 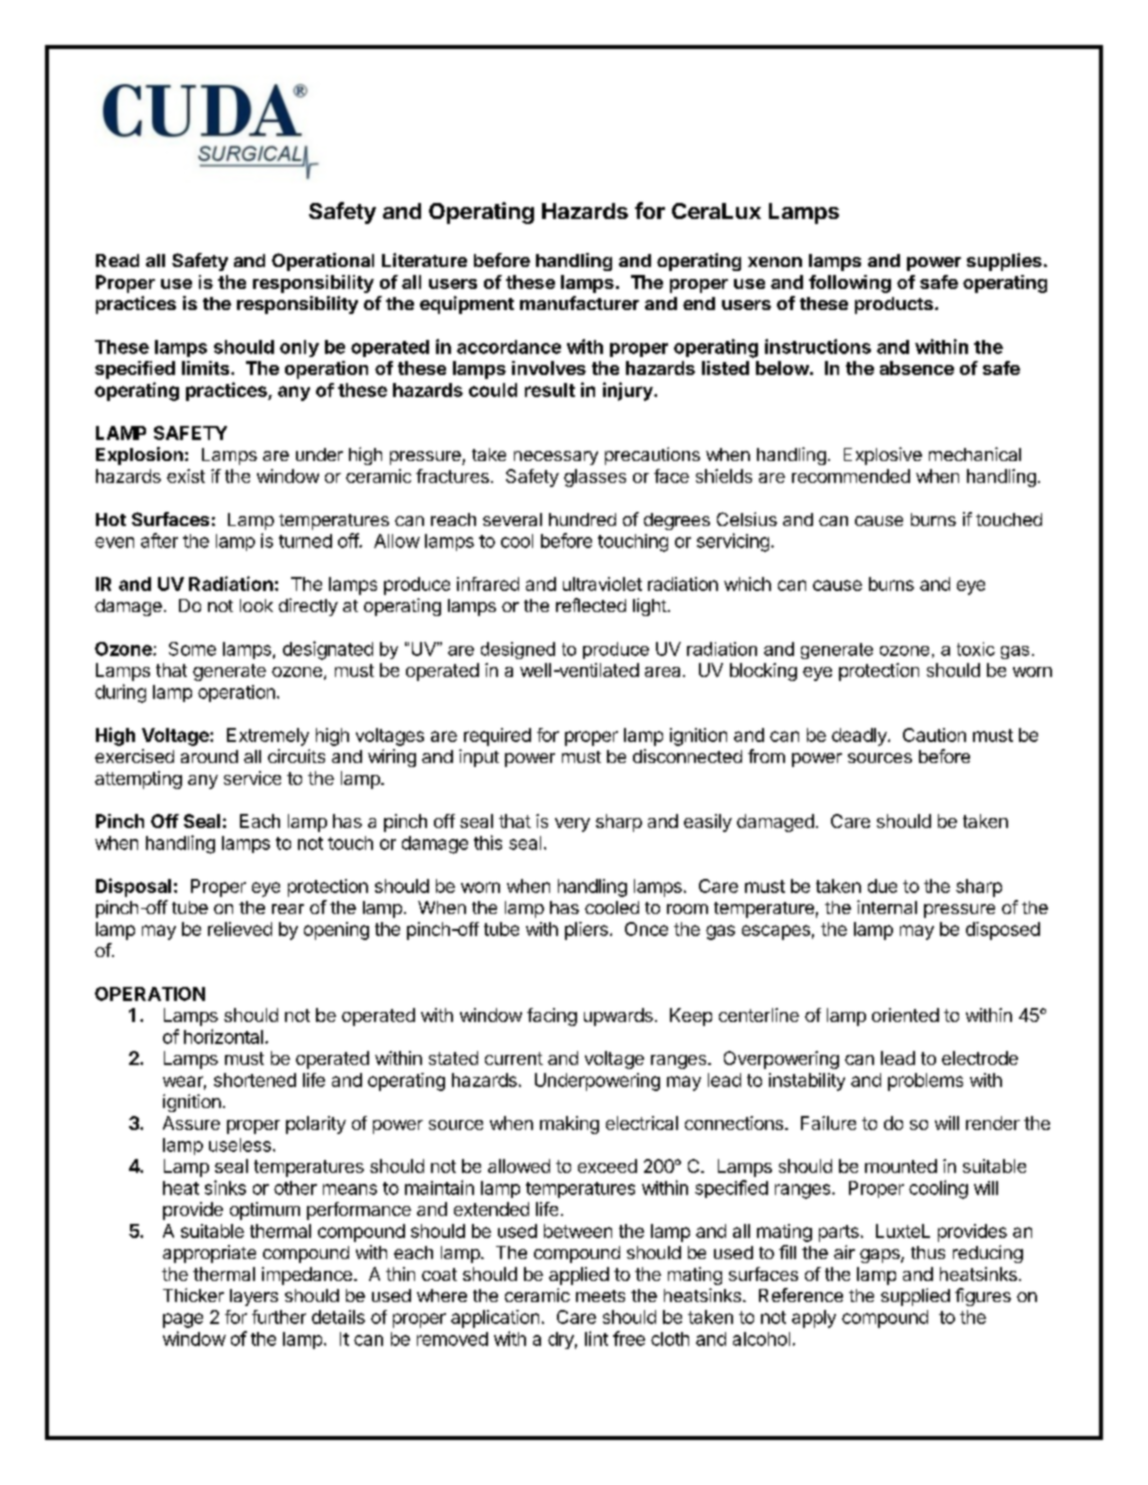 What do you see at coordinates (860, 737) in the screenshot?
I see `deadly` at bounding box center [860, 737].
